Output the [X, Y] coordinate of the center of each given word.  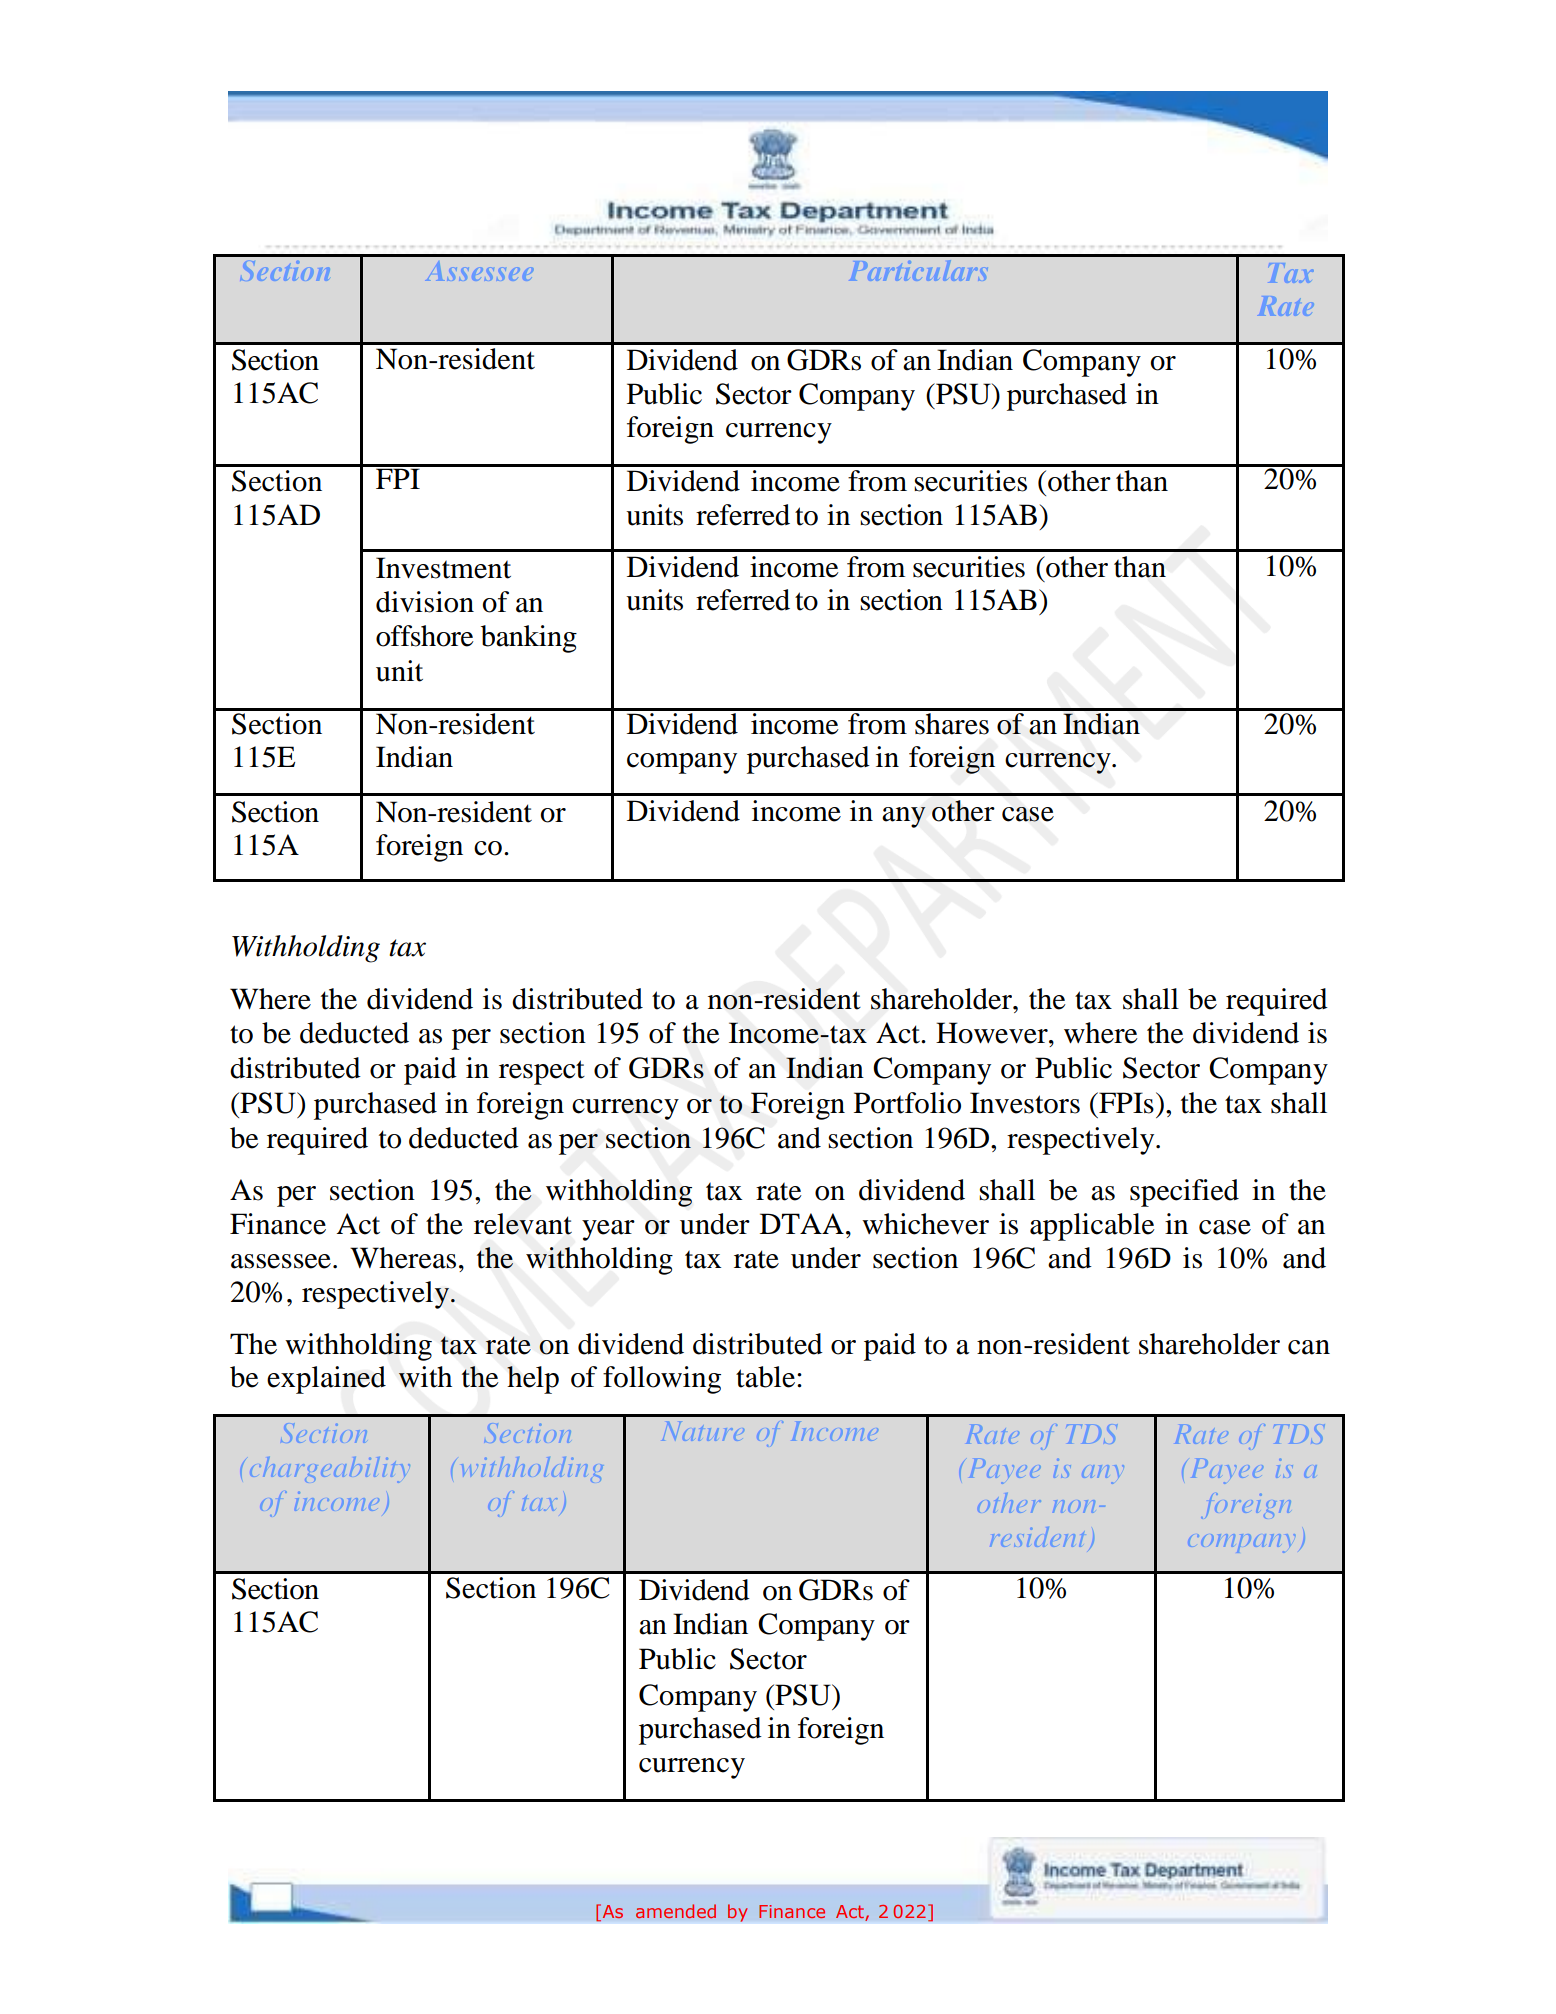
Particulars [921, 270]
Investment [443, 568]
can [1309, 1347]
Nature [703, 1431]
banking [529, 639]
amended [676, 1911]
